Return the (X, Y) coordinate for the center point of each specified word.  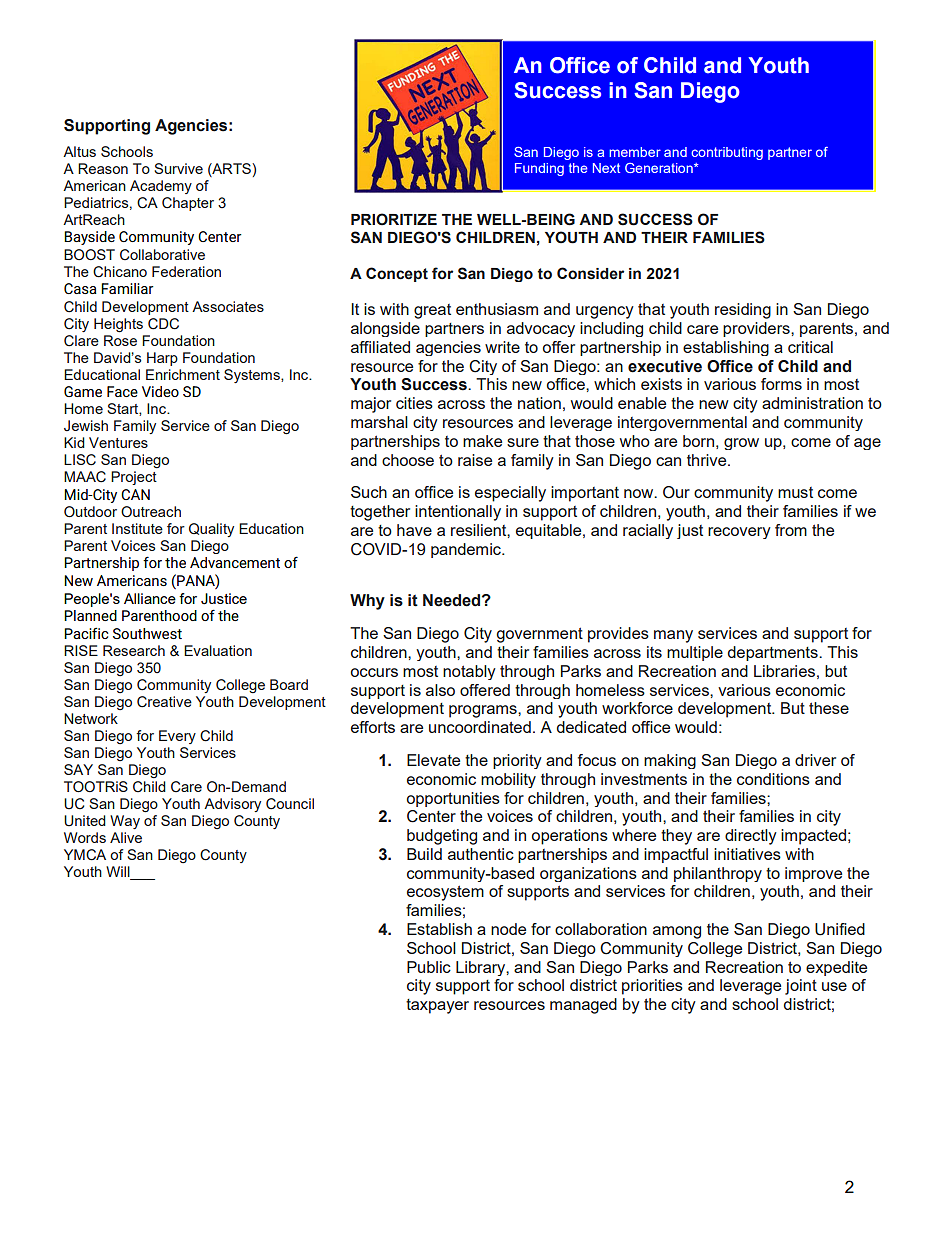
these (829, 708)
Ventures (118, 442)
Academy (161, 187)
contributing (727, 153)
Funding (539, 169)
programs (484, 711)
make (482, 441)
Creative (164, 702)
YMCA (85, 855)
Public (429, 967)
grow (741, 444)
